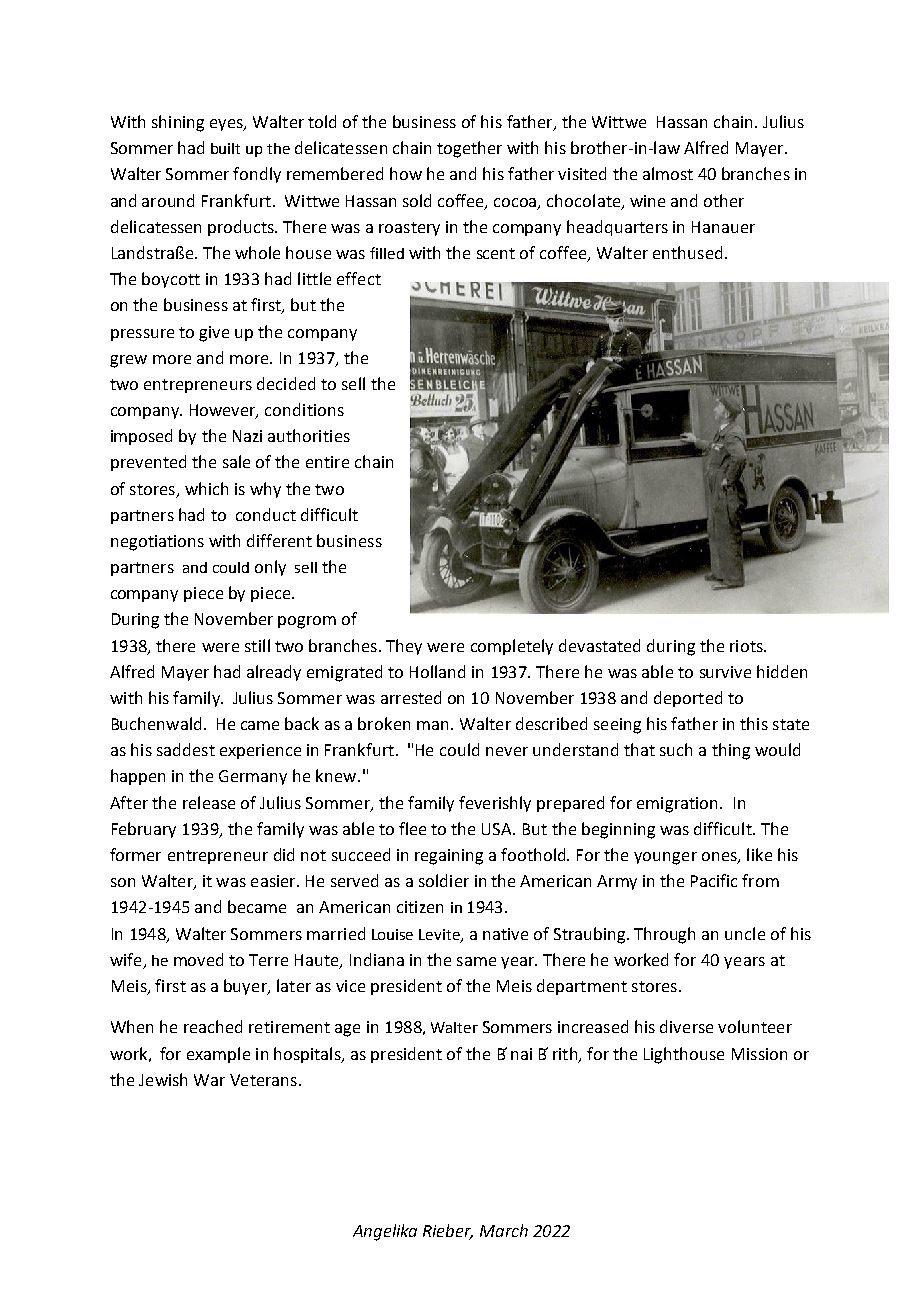  What do you see at coordinates (225, 148) in the screenshot?
I see `built` at bounding box center [225, 148].
